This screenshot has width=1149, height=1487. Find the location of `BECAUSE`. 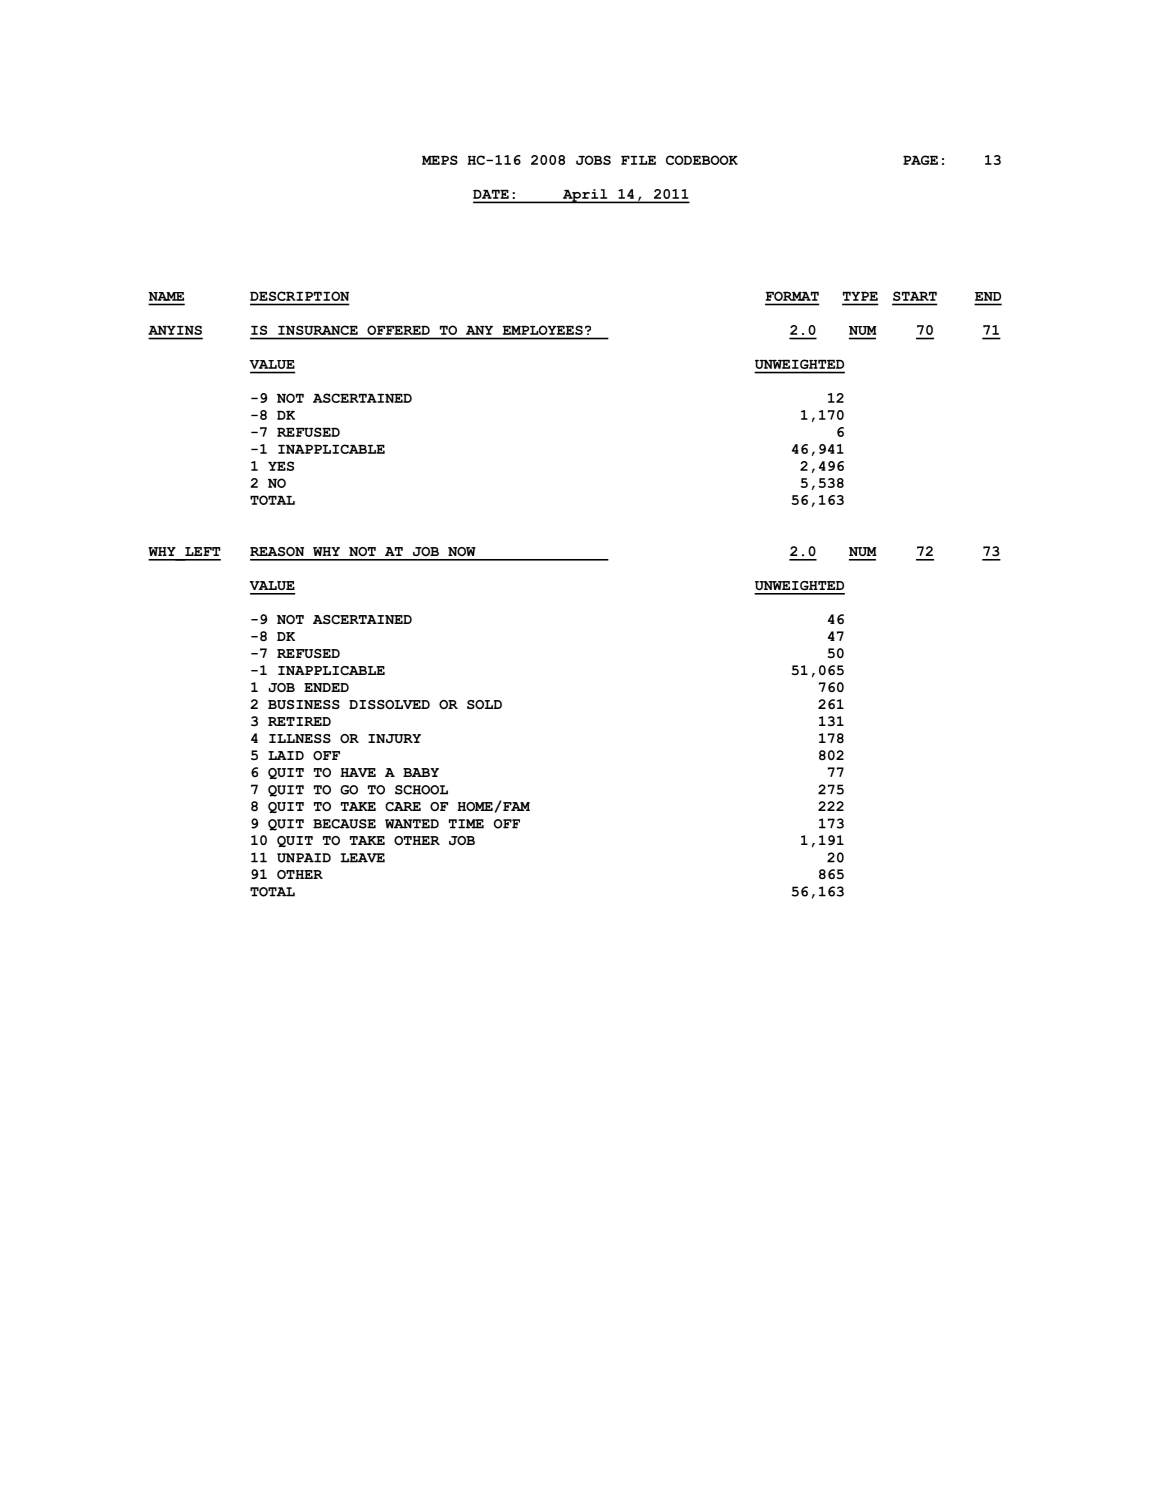

BECAUSE is located at coordinates (344, 824).
